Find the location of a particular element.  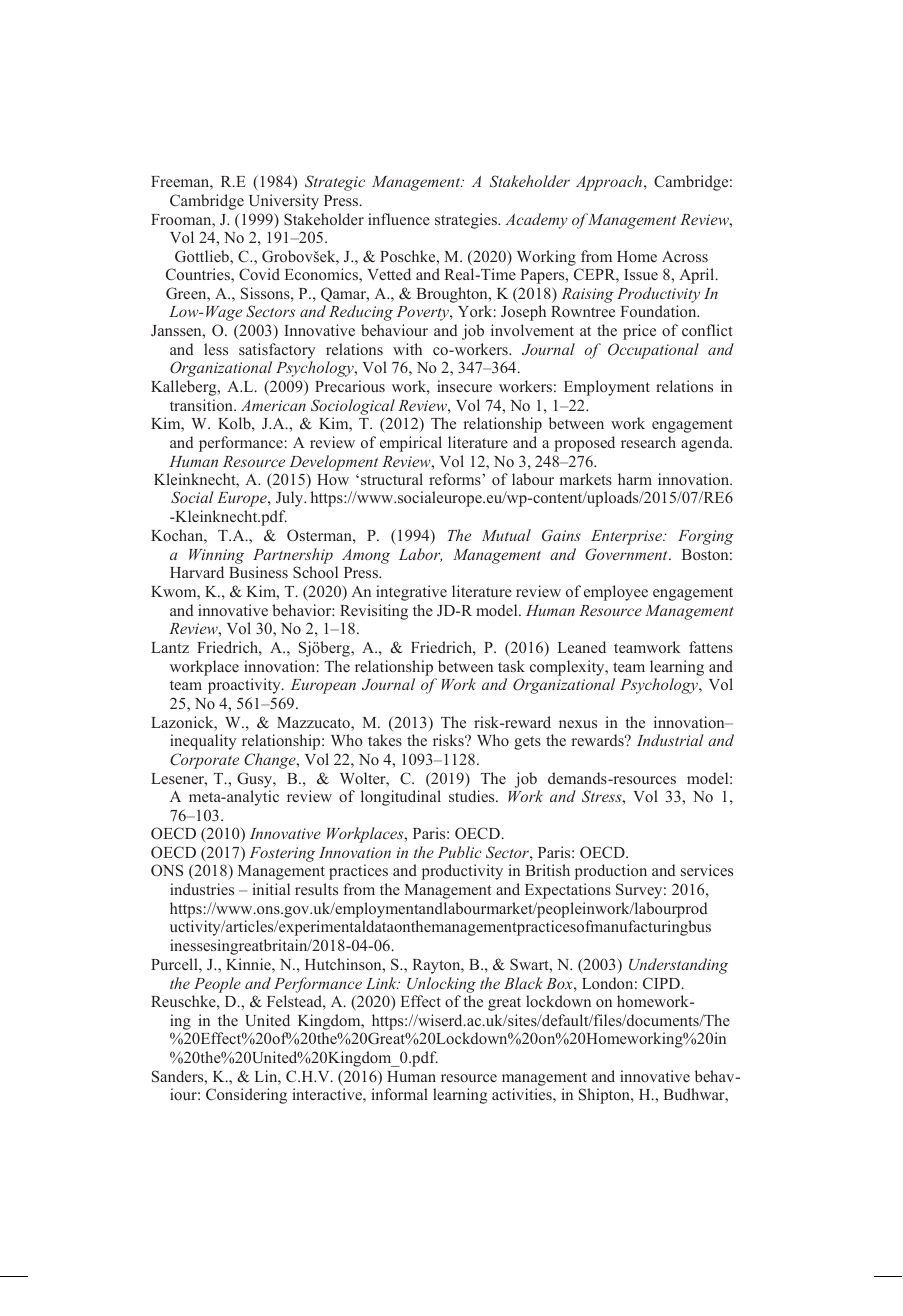

insecure is located at coordinates (464, 386).
